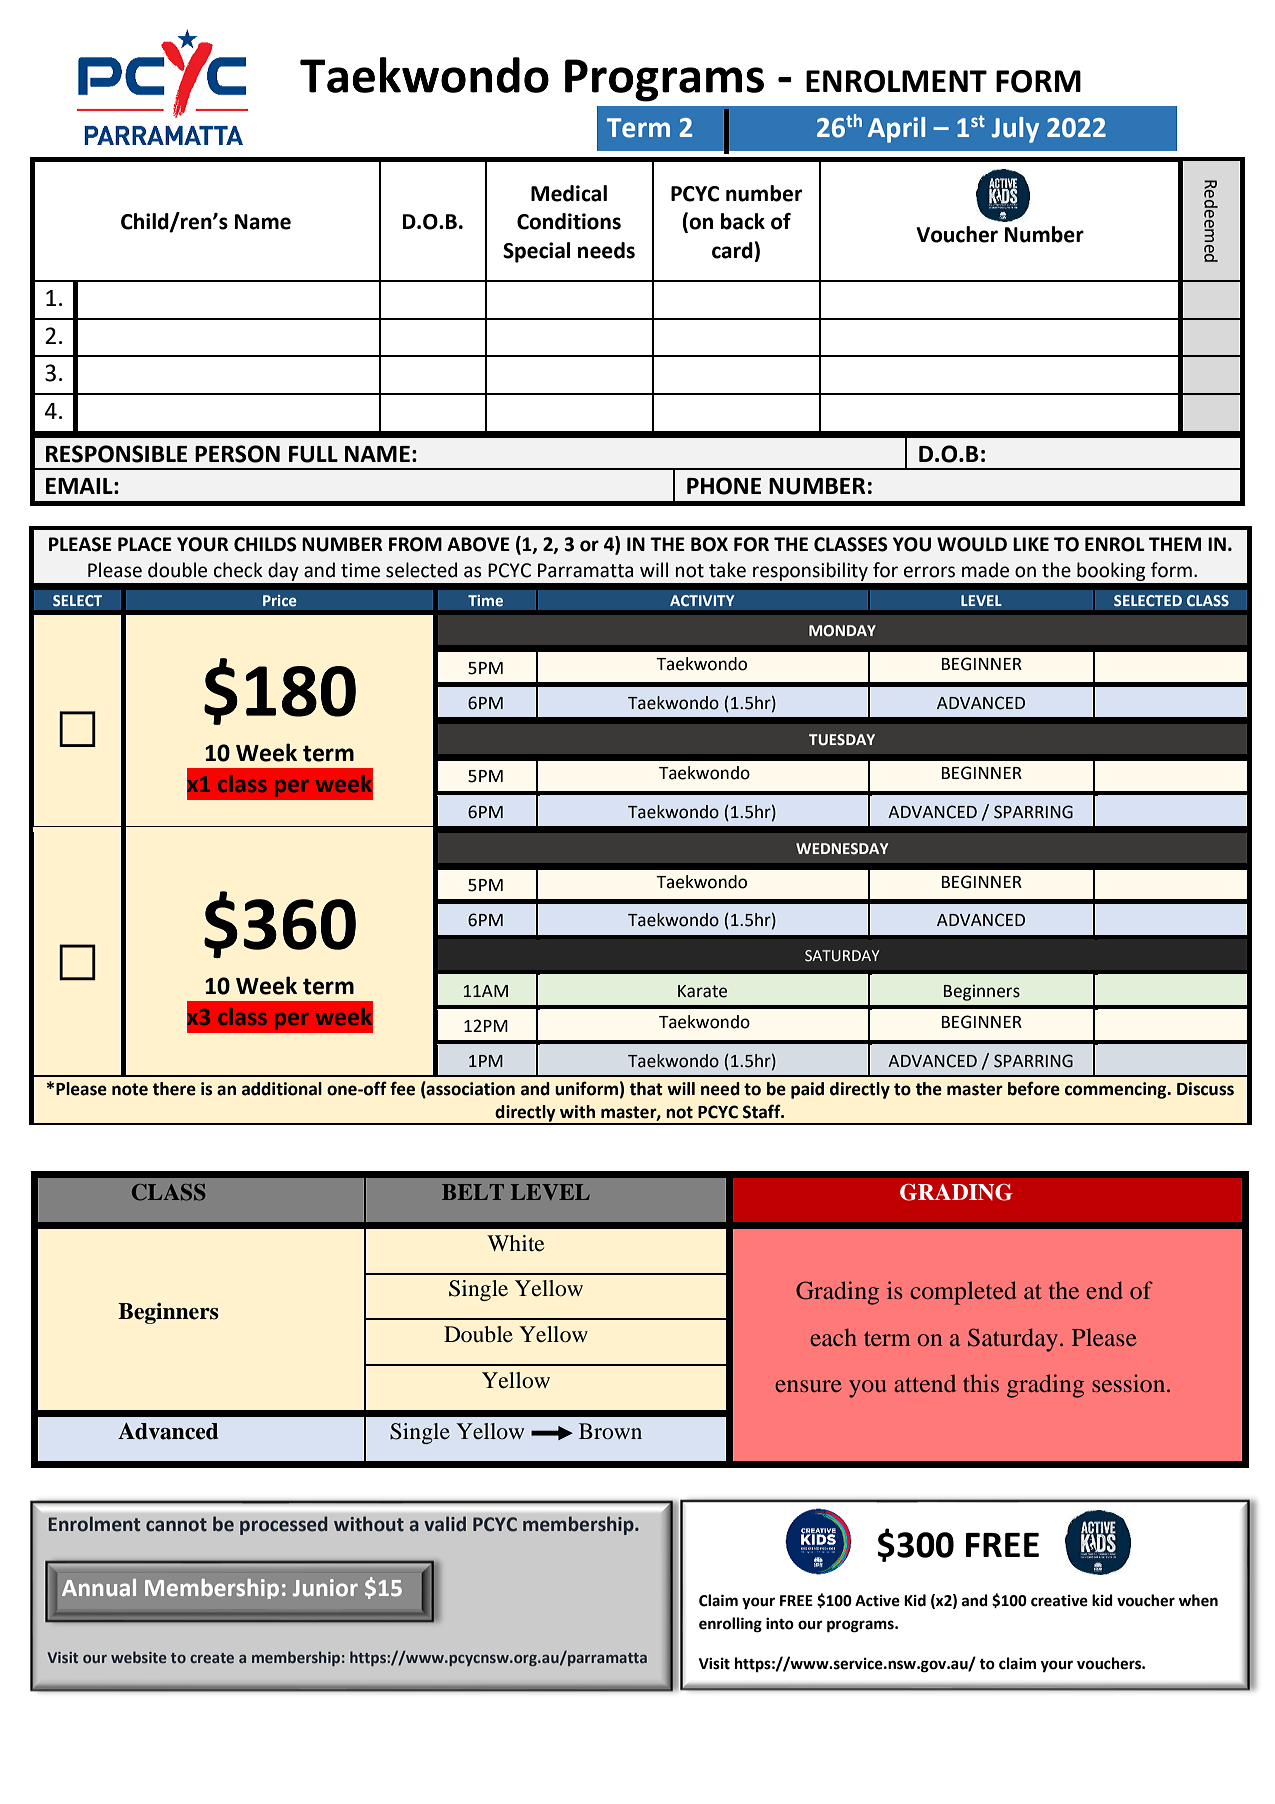  What do you see at coordinates (780, 1623) in the page?
I see `into` at bounding box center [780, 1623].
